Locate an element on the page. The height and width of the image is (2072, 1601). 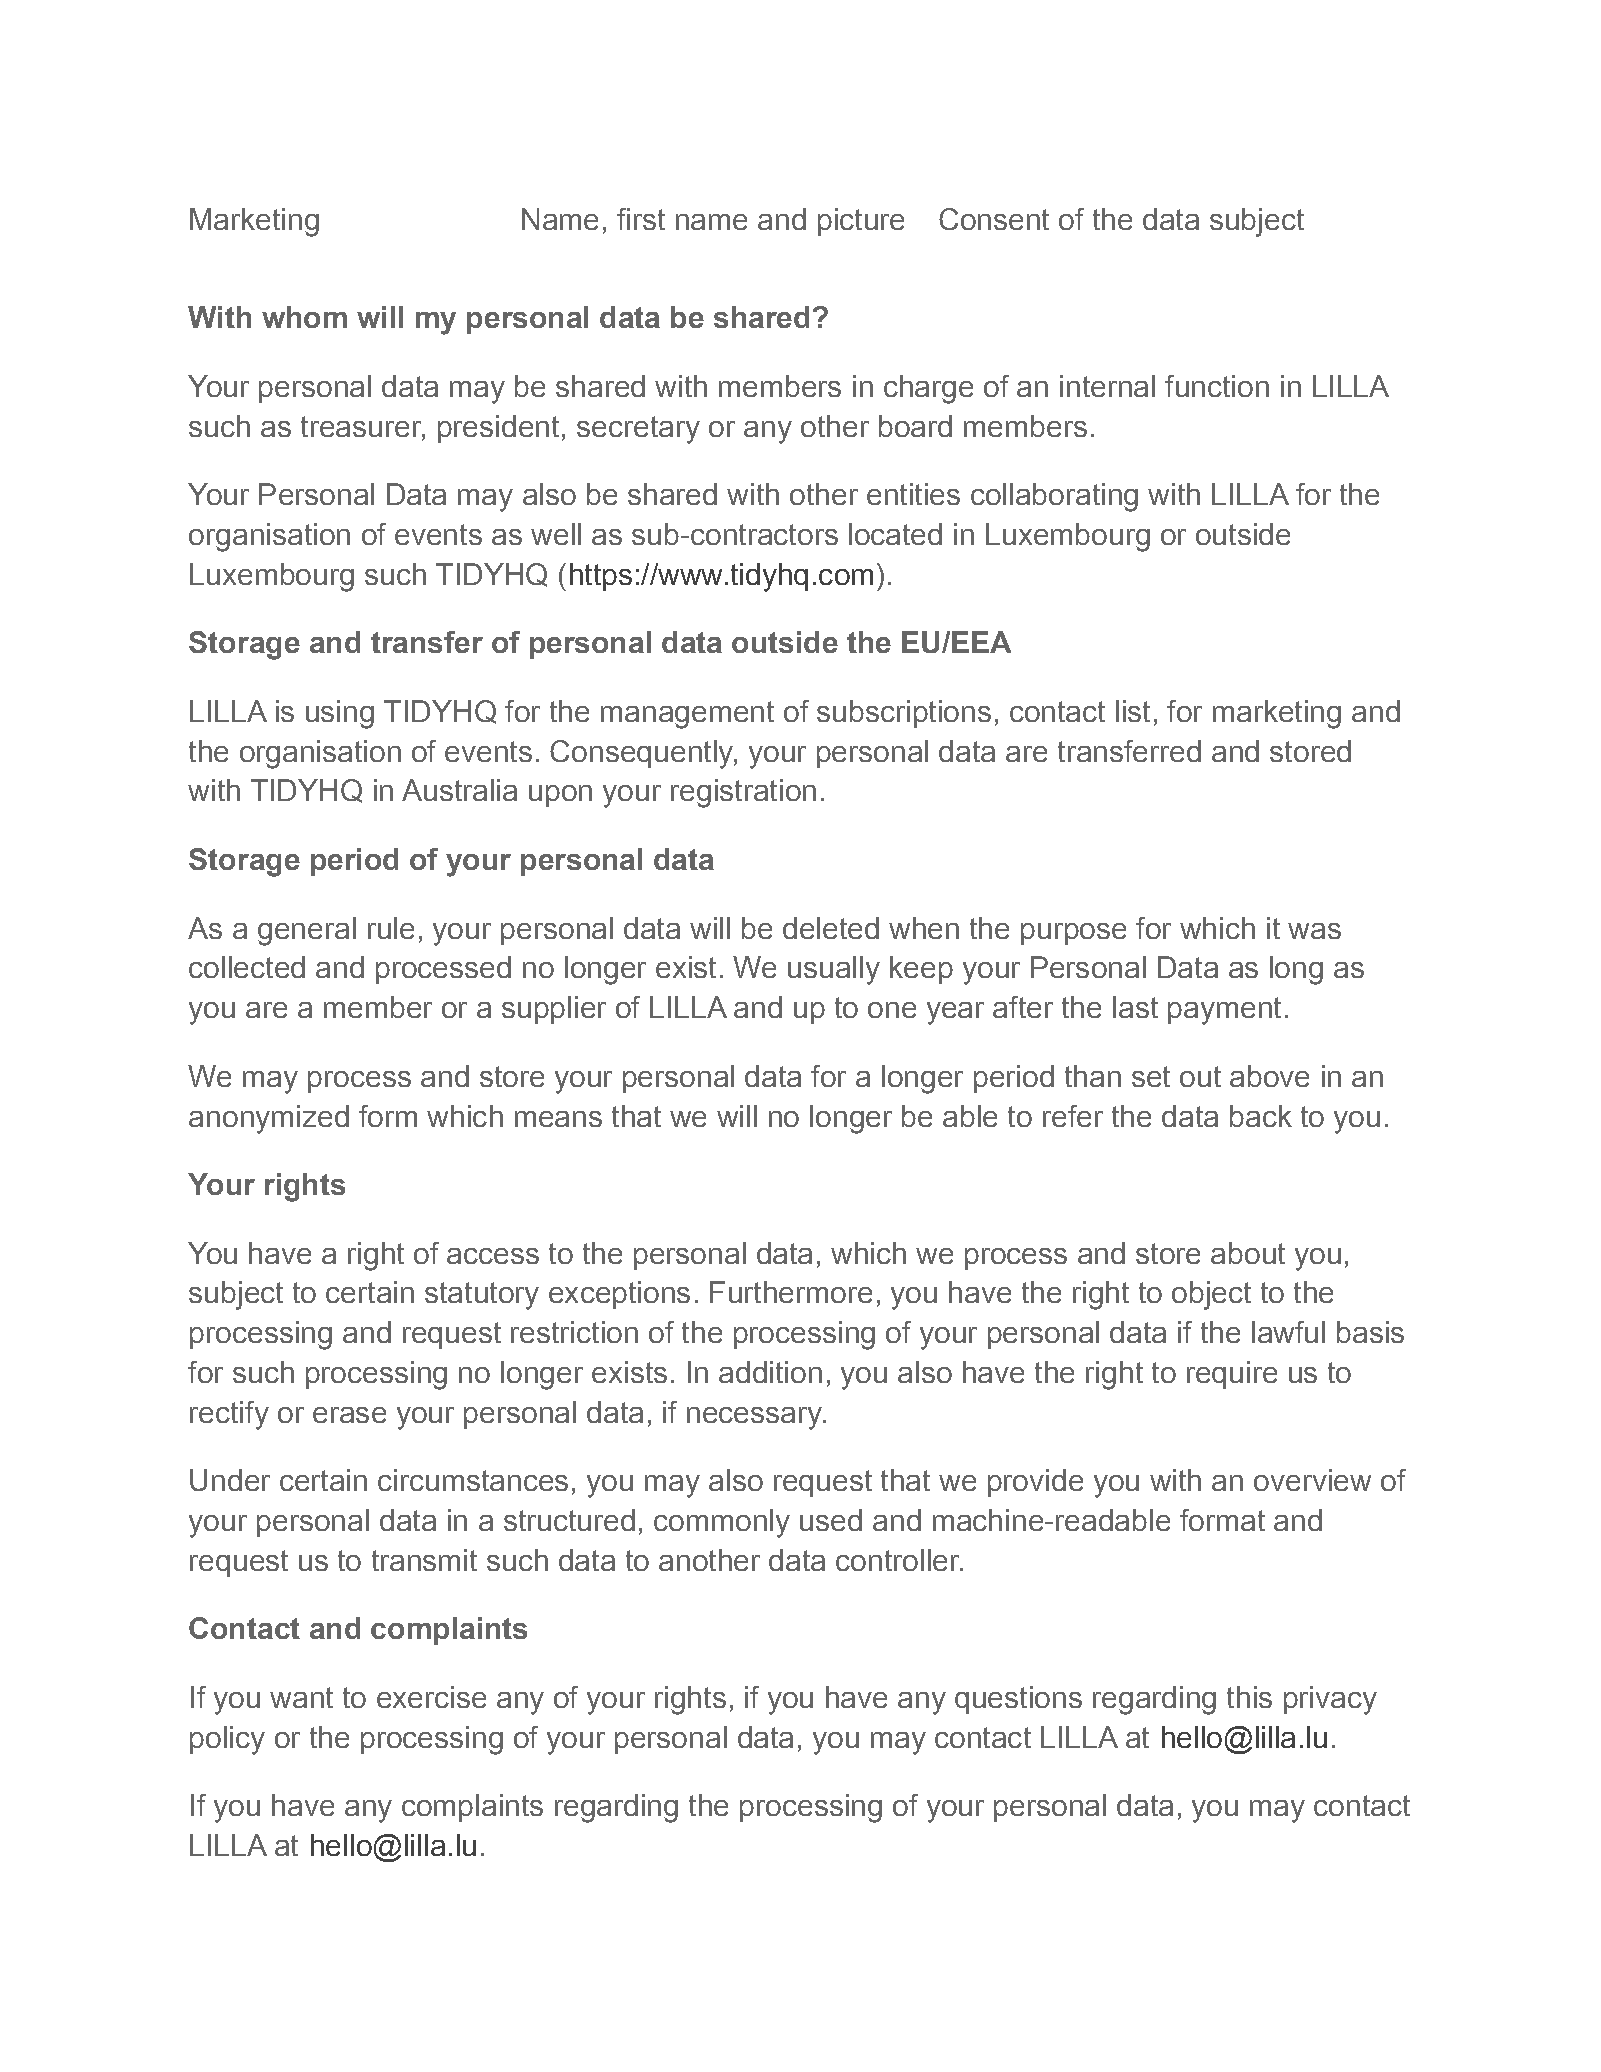
addition is located at coordinates (770, 1372).
